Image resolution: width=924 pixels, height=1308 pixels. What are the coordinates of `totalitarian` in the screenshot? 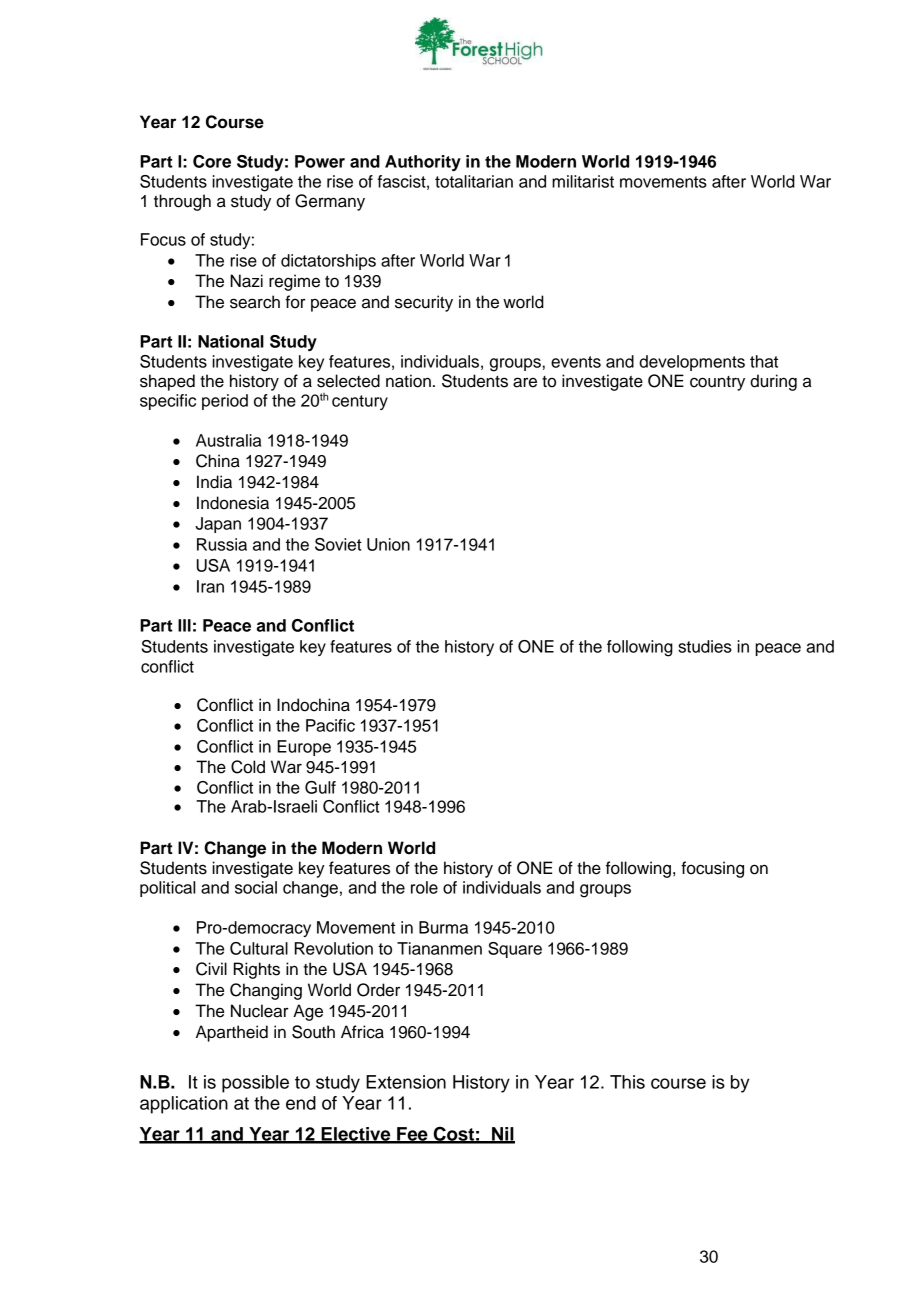 It's located at (474, 181).
